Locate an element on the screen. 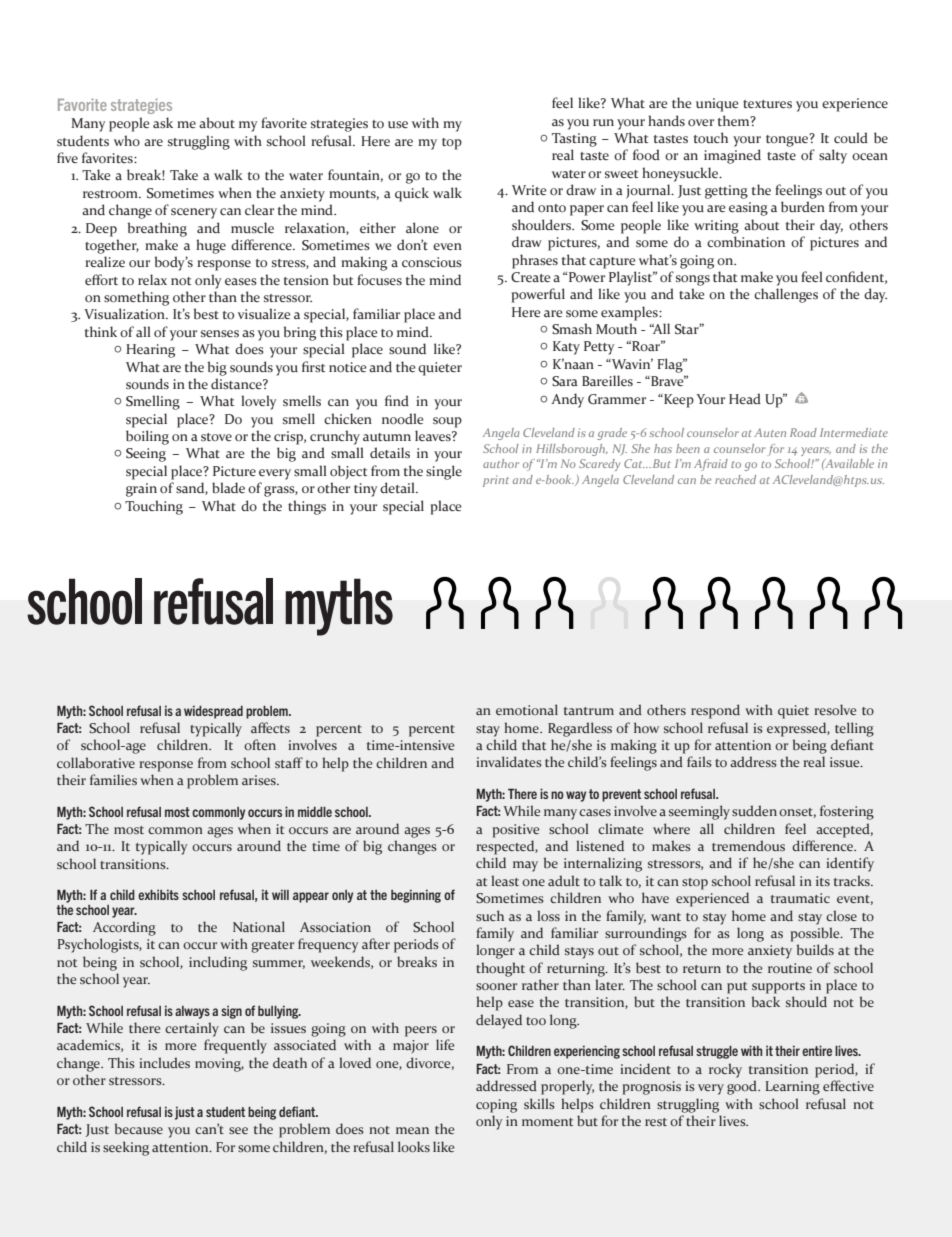 The image size is (952, 1237). Write is located at coordinates (529, 190).
